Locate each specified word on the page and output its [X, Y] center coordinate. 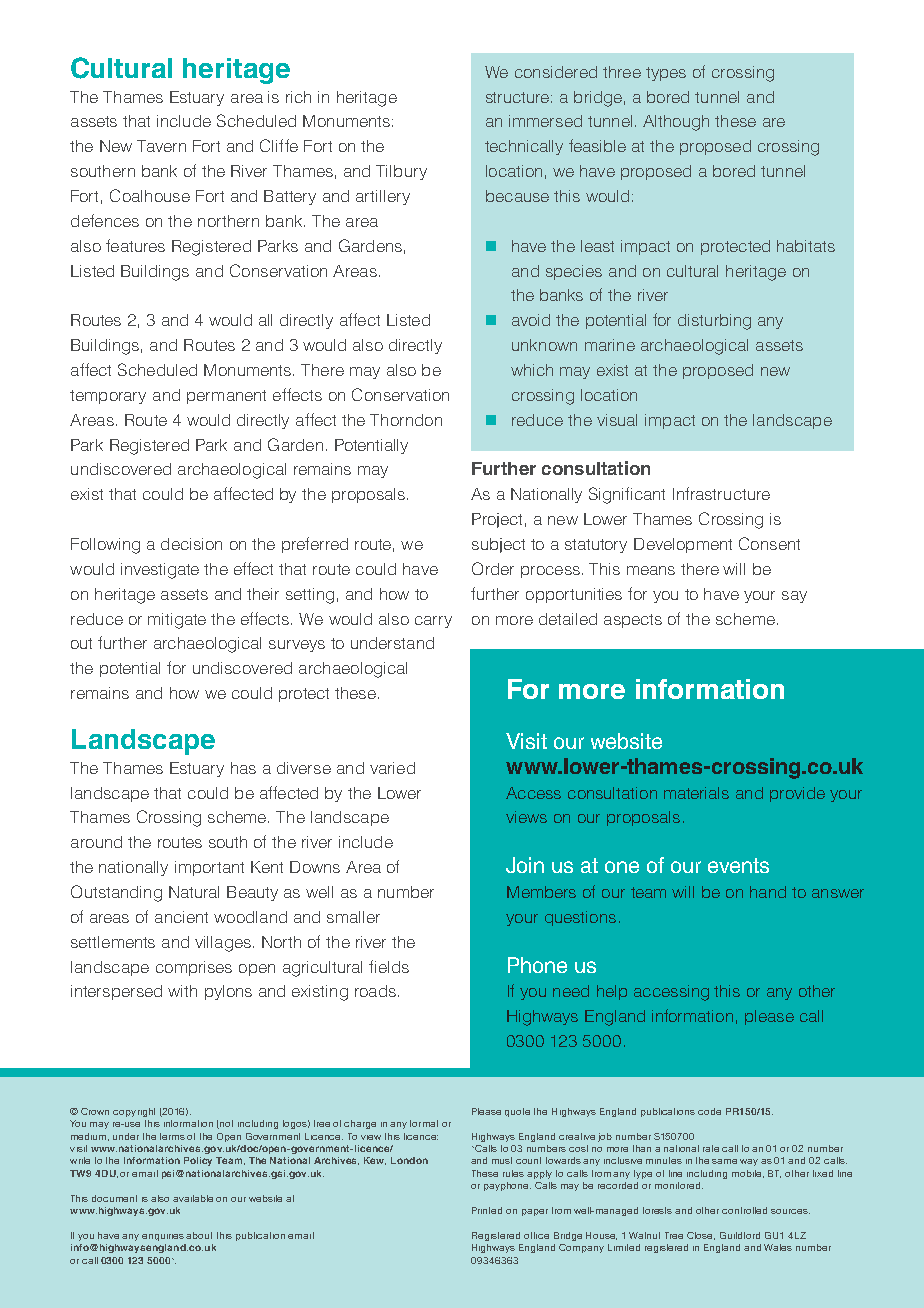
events [738, 865]
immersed [545, 121]
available [193, 1198]
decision [191, 544]
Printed [487, 1210]
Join [525, 865]
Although [676, 123]
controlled [744, 1210]
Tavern [161, 146]
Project [497, 520]
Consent [769, 543]
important [209, 868]
